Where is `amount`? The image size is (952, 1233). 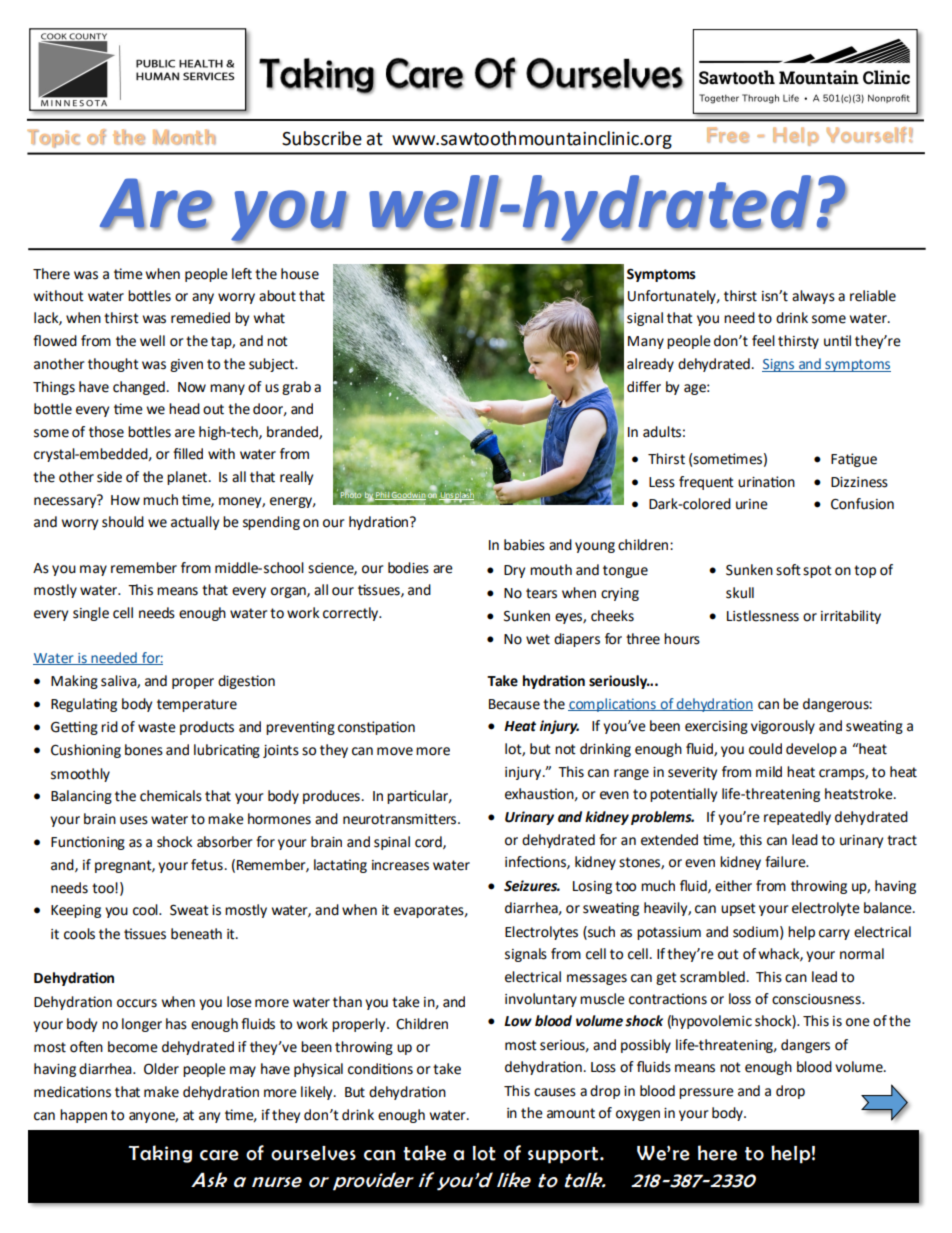 amount is located at coordinates (571, 1113).
